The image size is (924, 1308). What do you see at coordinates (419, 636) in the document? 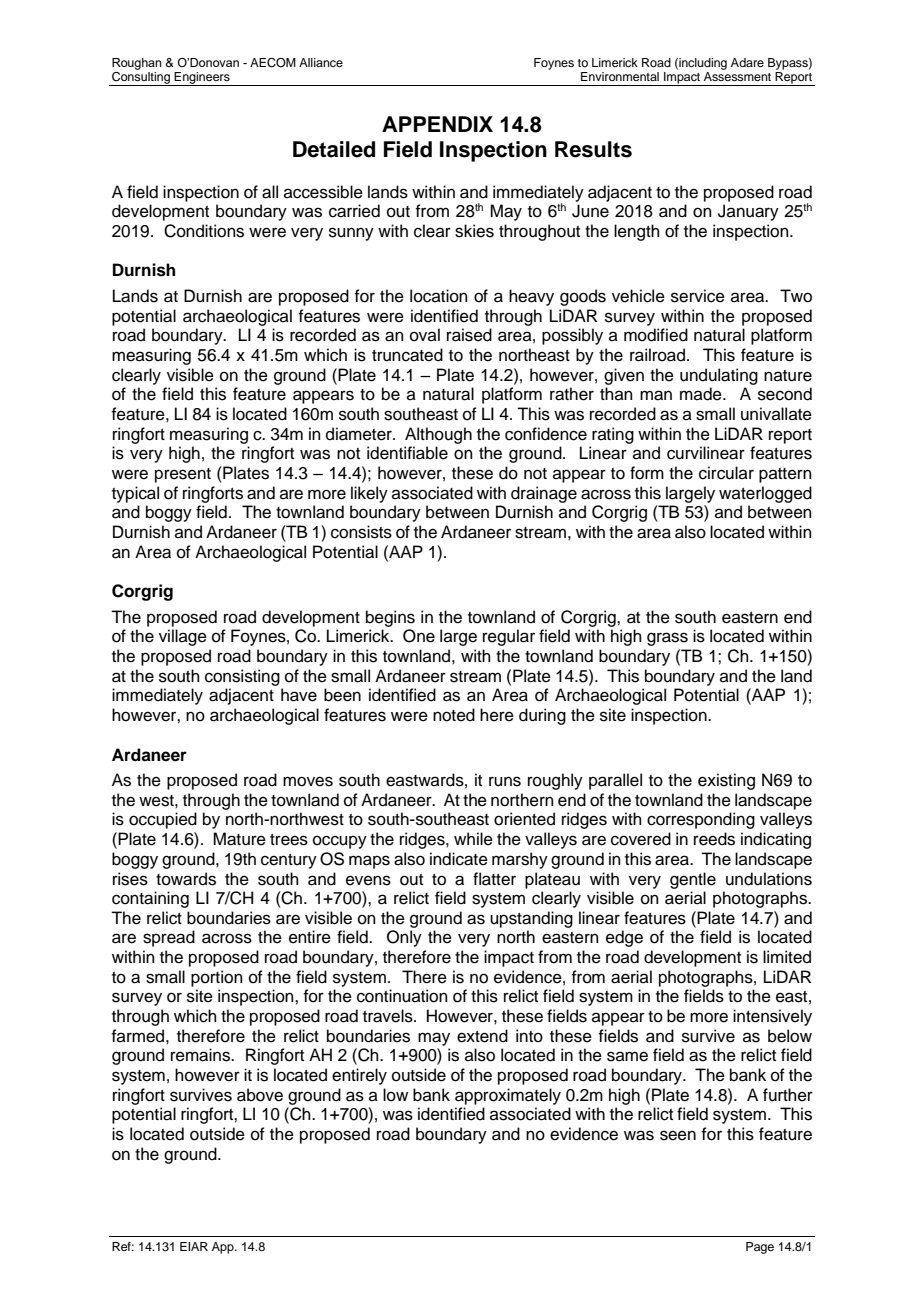
I see `One` at bounding box center [419, 636].
